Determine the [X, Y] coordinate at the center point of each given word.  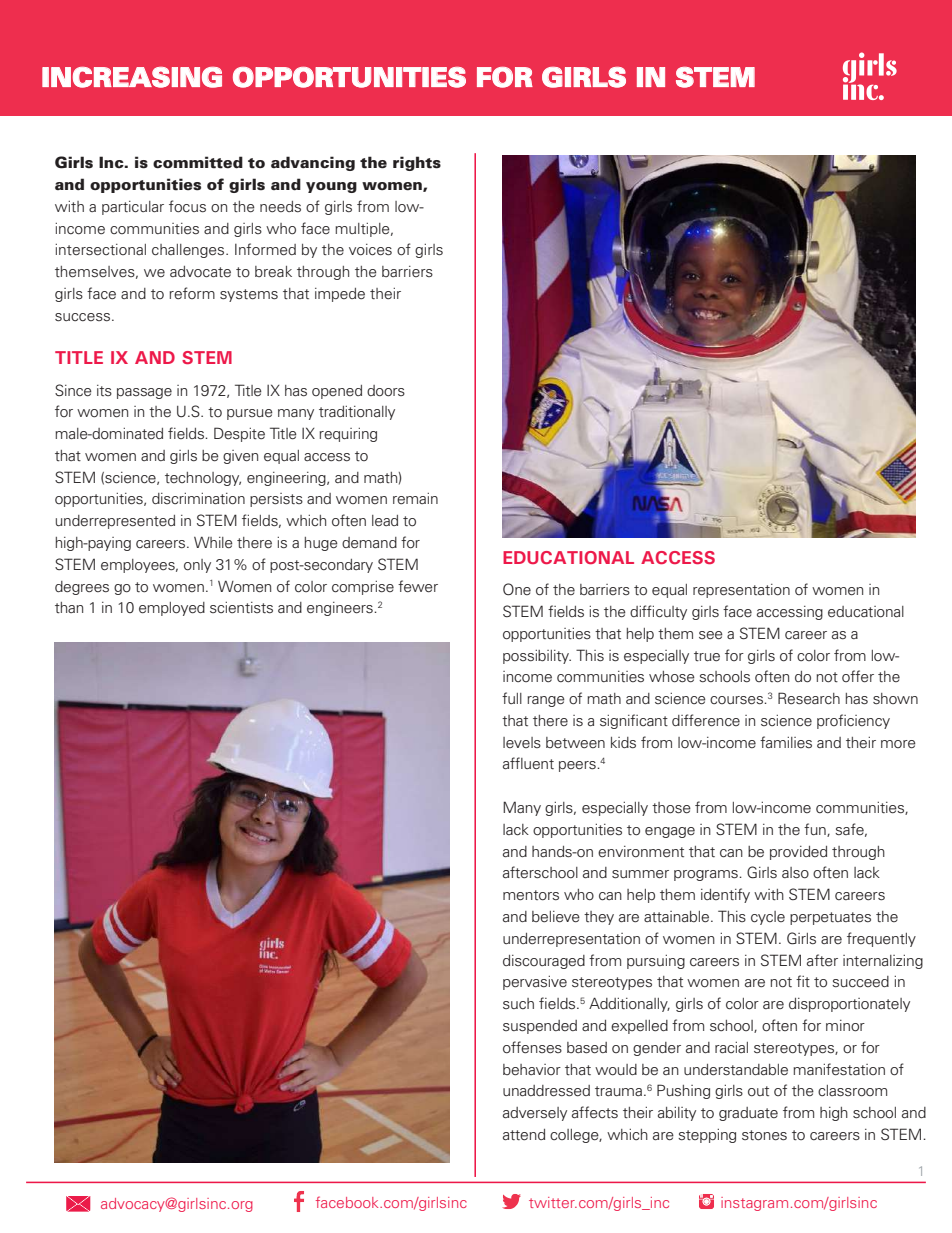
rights [417, 163]
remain [415, 498]
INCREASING [132, 77]
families [786, 742]
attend [524, 1135]
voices [370, 250]
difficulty [658, 612]
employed [172, 609]
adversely [535, 1114]
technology [203, 479]
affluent [528, 763]
